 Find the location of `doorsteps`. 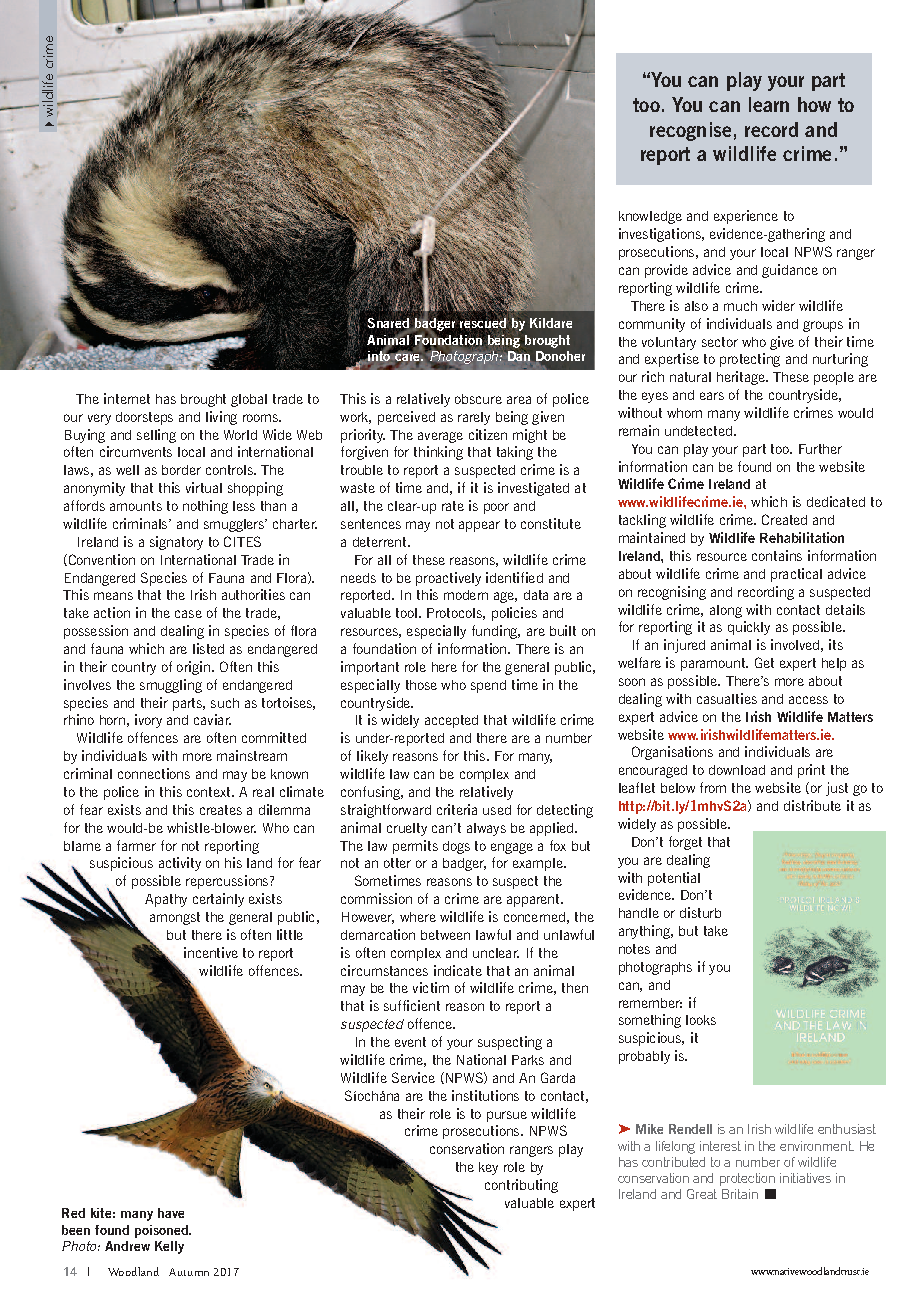

doorsteps is located at coordinates (144, 418).
